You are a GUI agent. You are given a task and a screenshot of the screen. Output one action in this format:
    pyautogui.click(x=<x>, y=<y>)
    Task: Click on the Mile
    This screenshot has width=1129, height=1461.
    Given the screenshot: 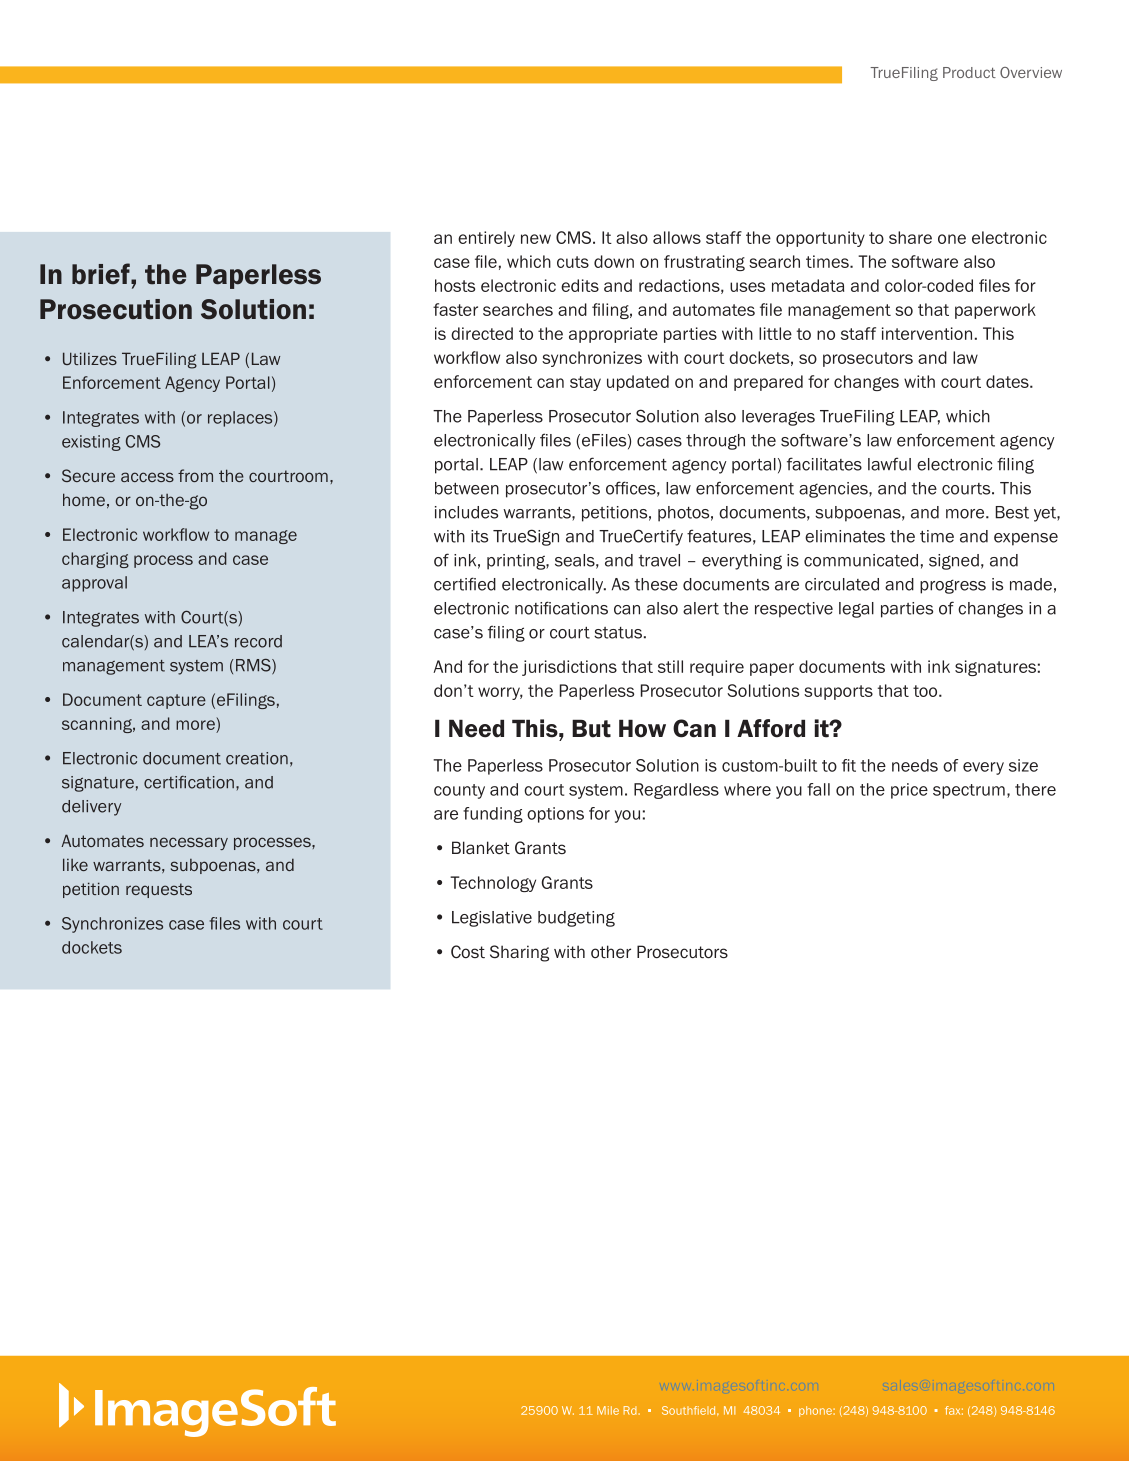 What is the action you would take?
    pyautogui.click(x=608, y=1410)
